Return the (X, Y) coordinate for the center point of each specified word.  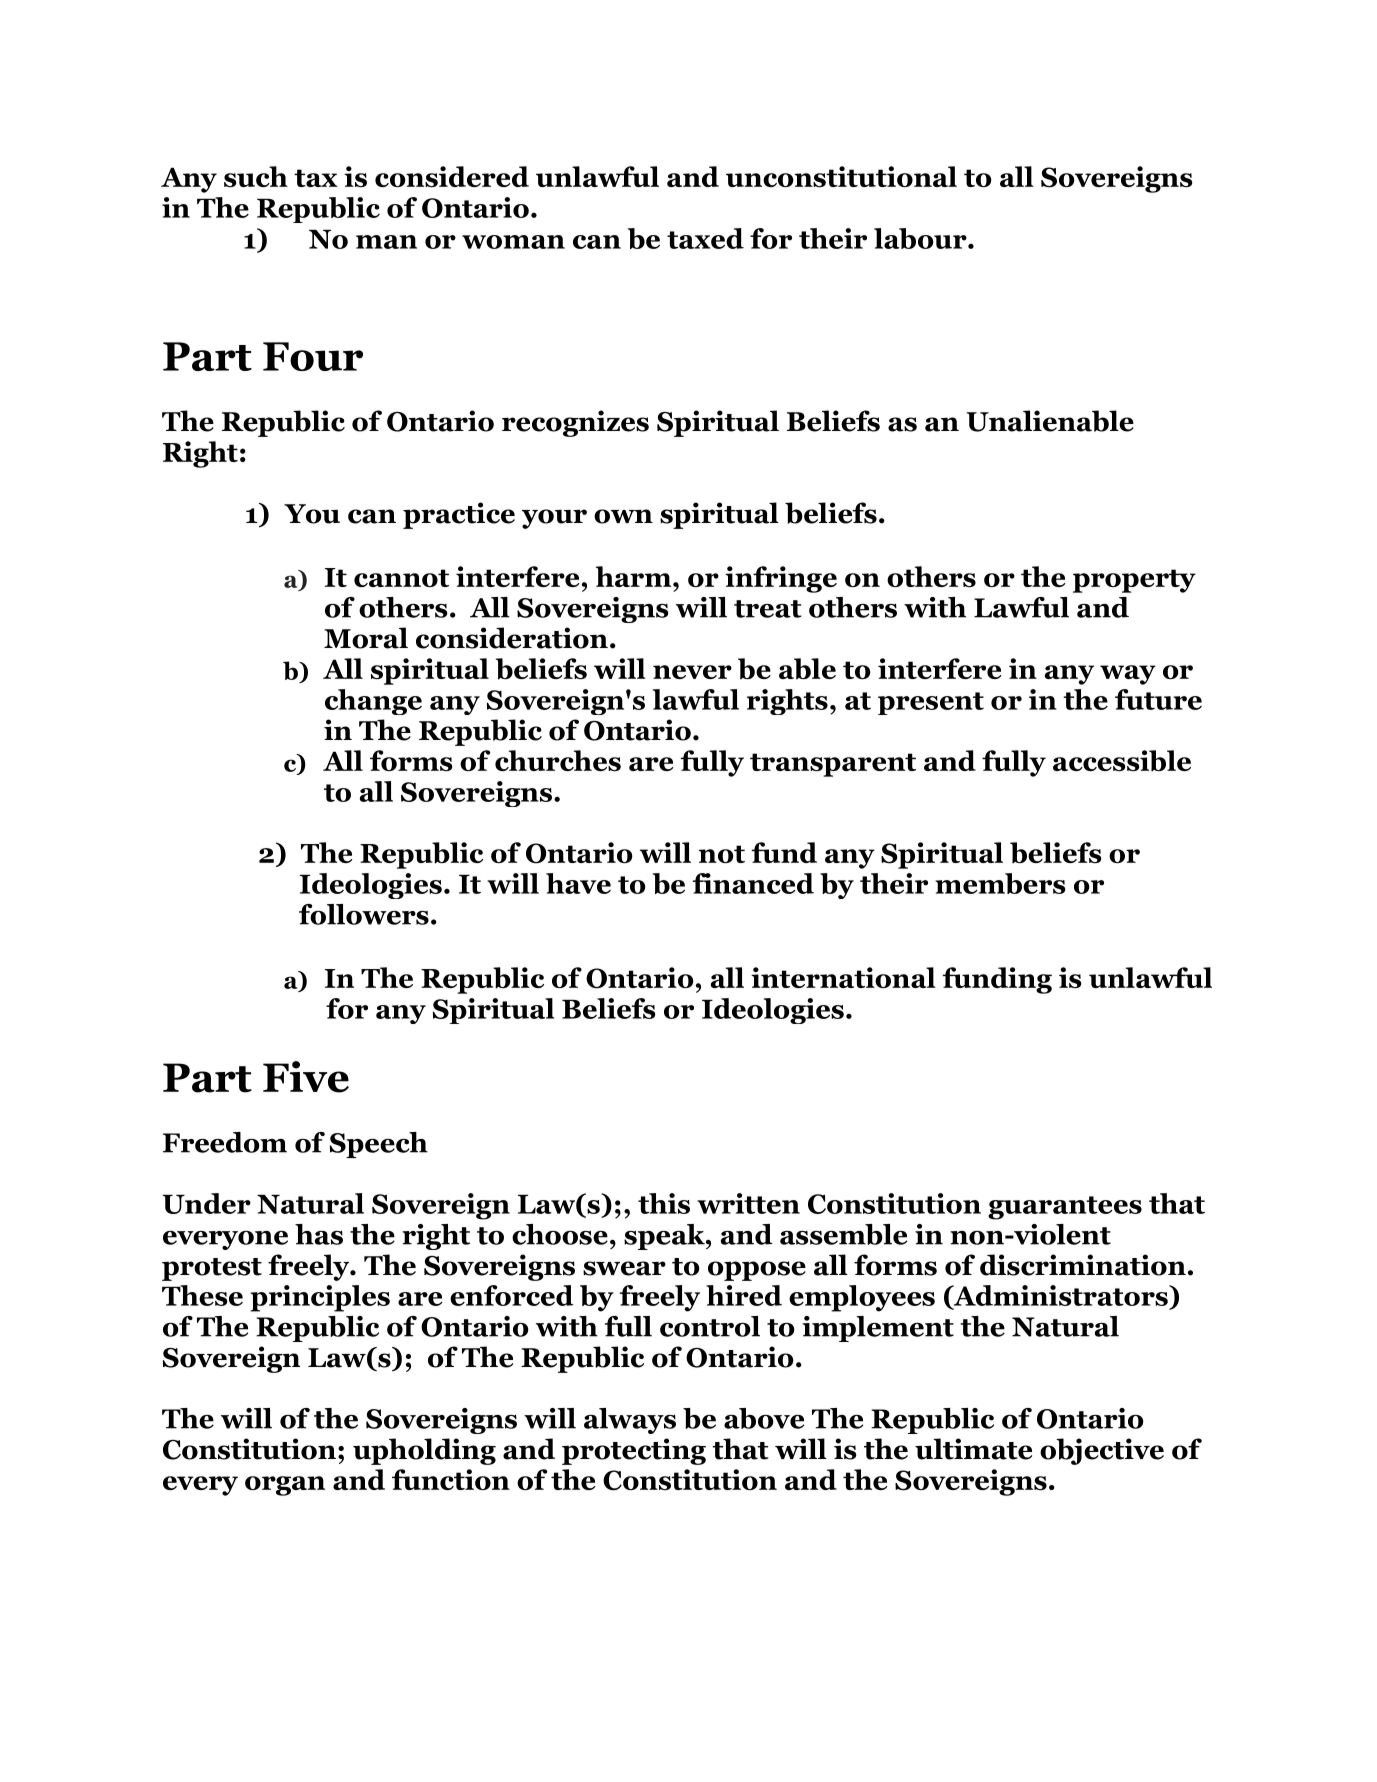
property (1134, 581)
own (623, 516)
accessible (1122, 760)
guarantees (1065, 1208)
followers (364, 914)
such (256, 176)
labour (920, 238)
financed (753, 883)
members (1000, 883)
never (692, 672)
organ (285, 1486)
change (373, 702)
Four (313, 356)
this (664, 1203)
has (319, 1234)
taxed (705, 238)
